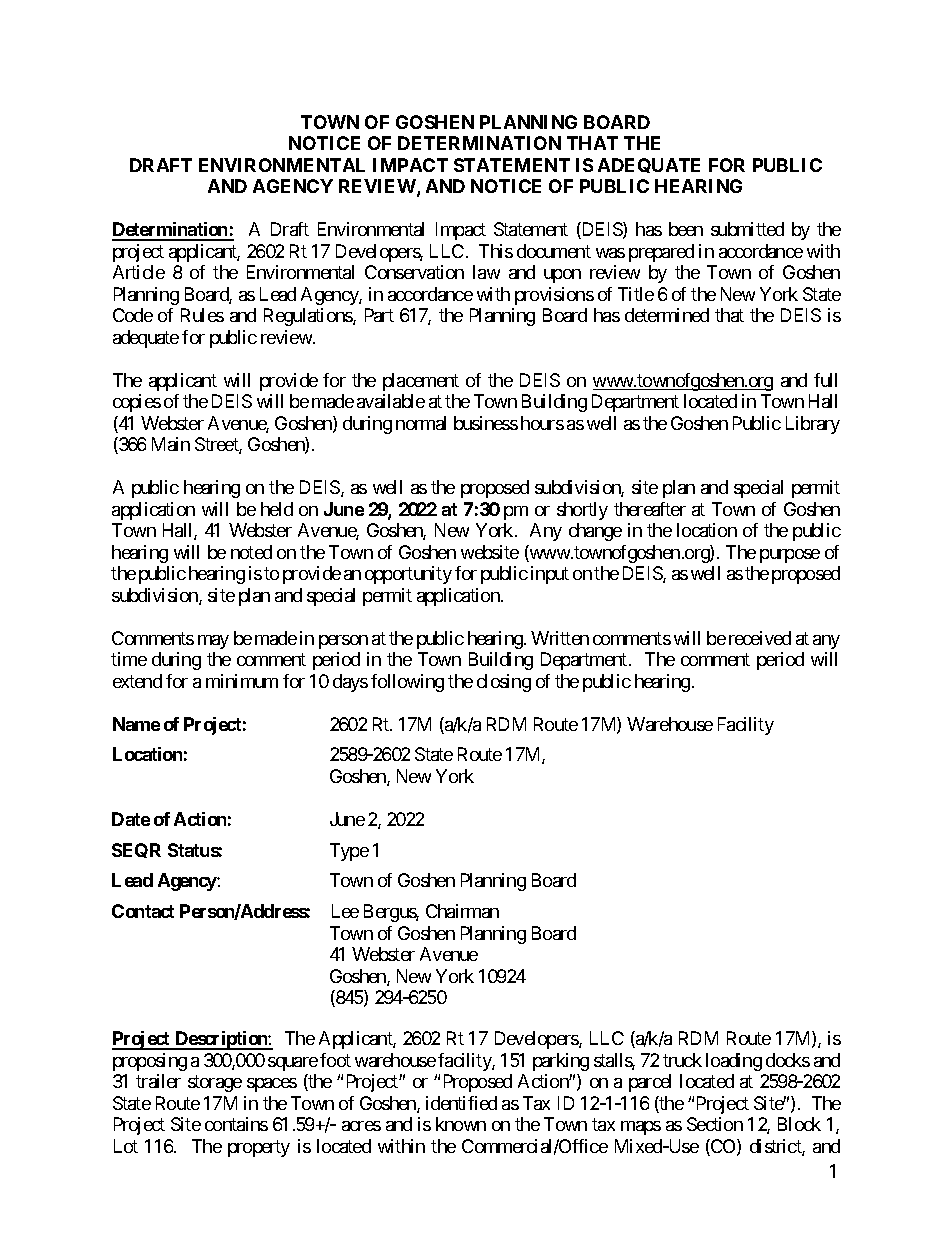  Describe the element at coordinates (760, 638) in the page. I see `received` at that location.
